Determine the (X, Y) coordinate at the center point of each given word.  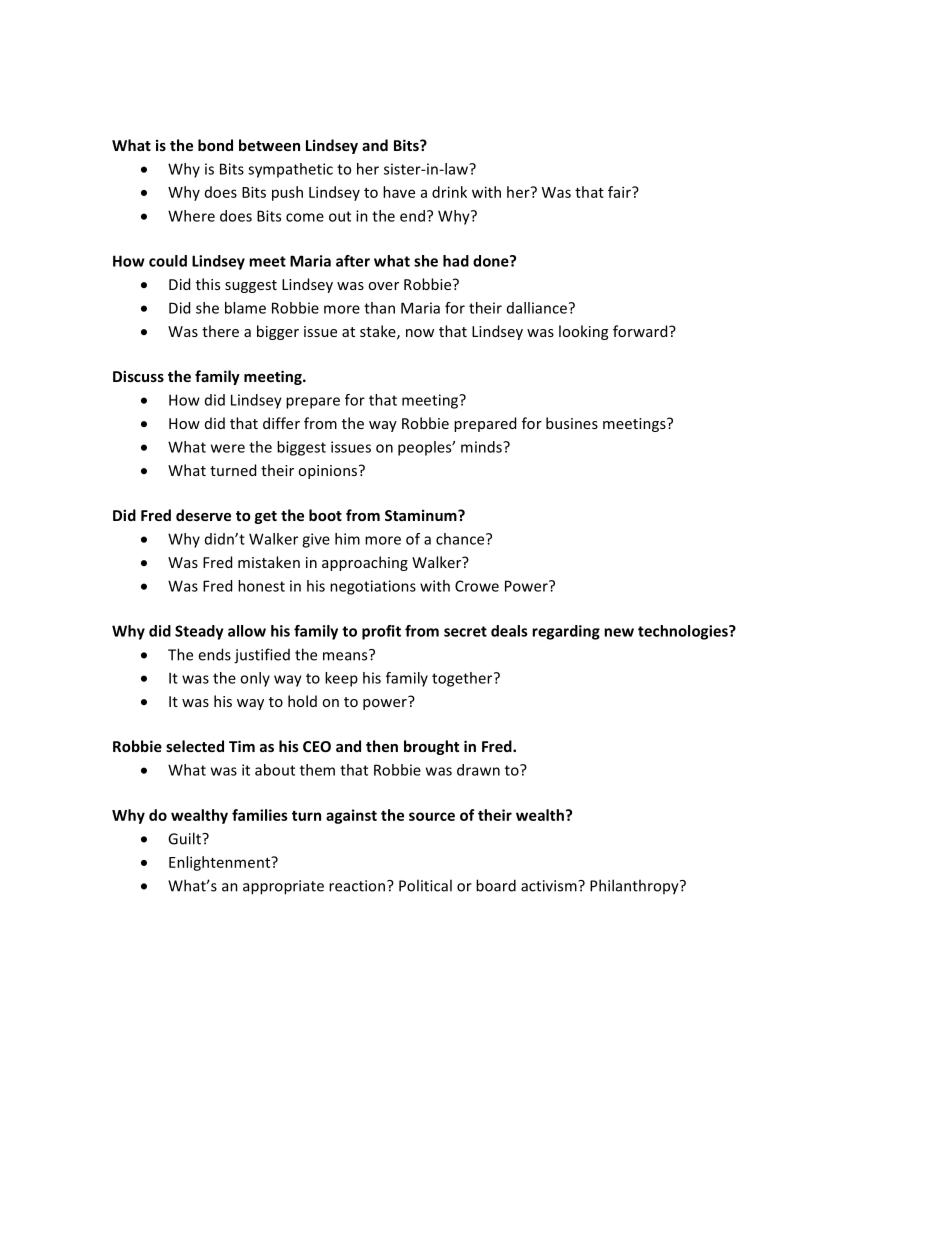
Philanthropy (635, 887)
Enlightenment (221, 863)
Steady (199, 632)
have (399, 192)
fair (620, 192)
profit (381, 632)
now (420, 333)
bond (215, 145)
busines (572, 423)
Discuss (138, 376)
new (619, 632)
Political (425, 885)
